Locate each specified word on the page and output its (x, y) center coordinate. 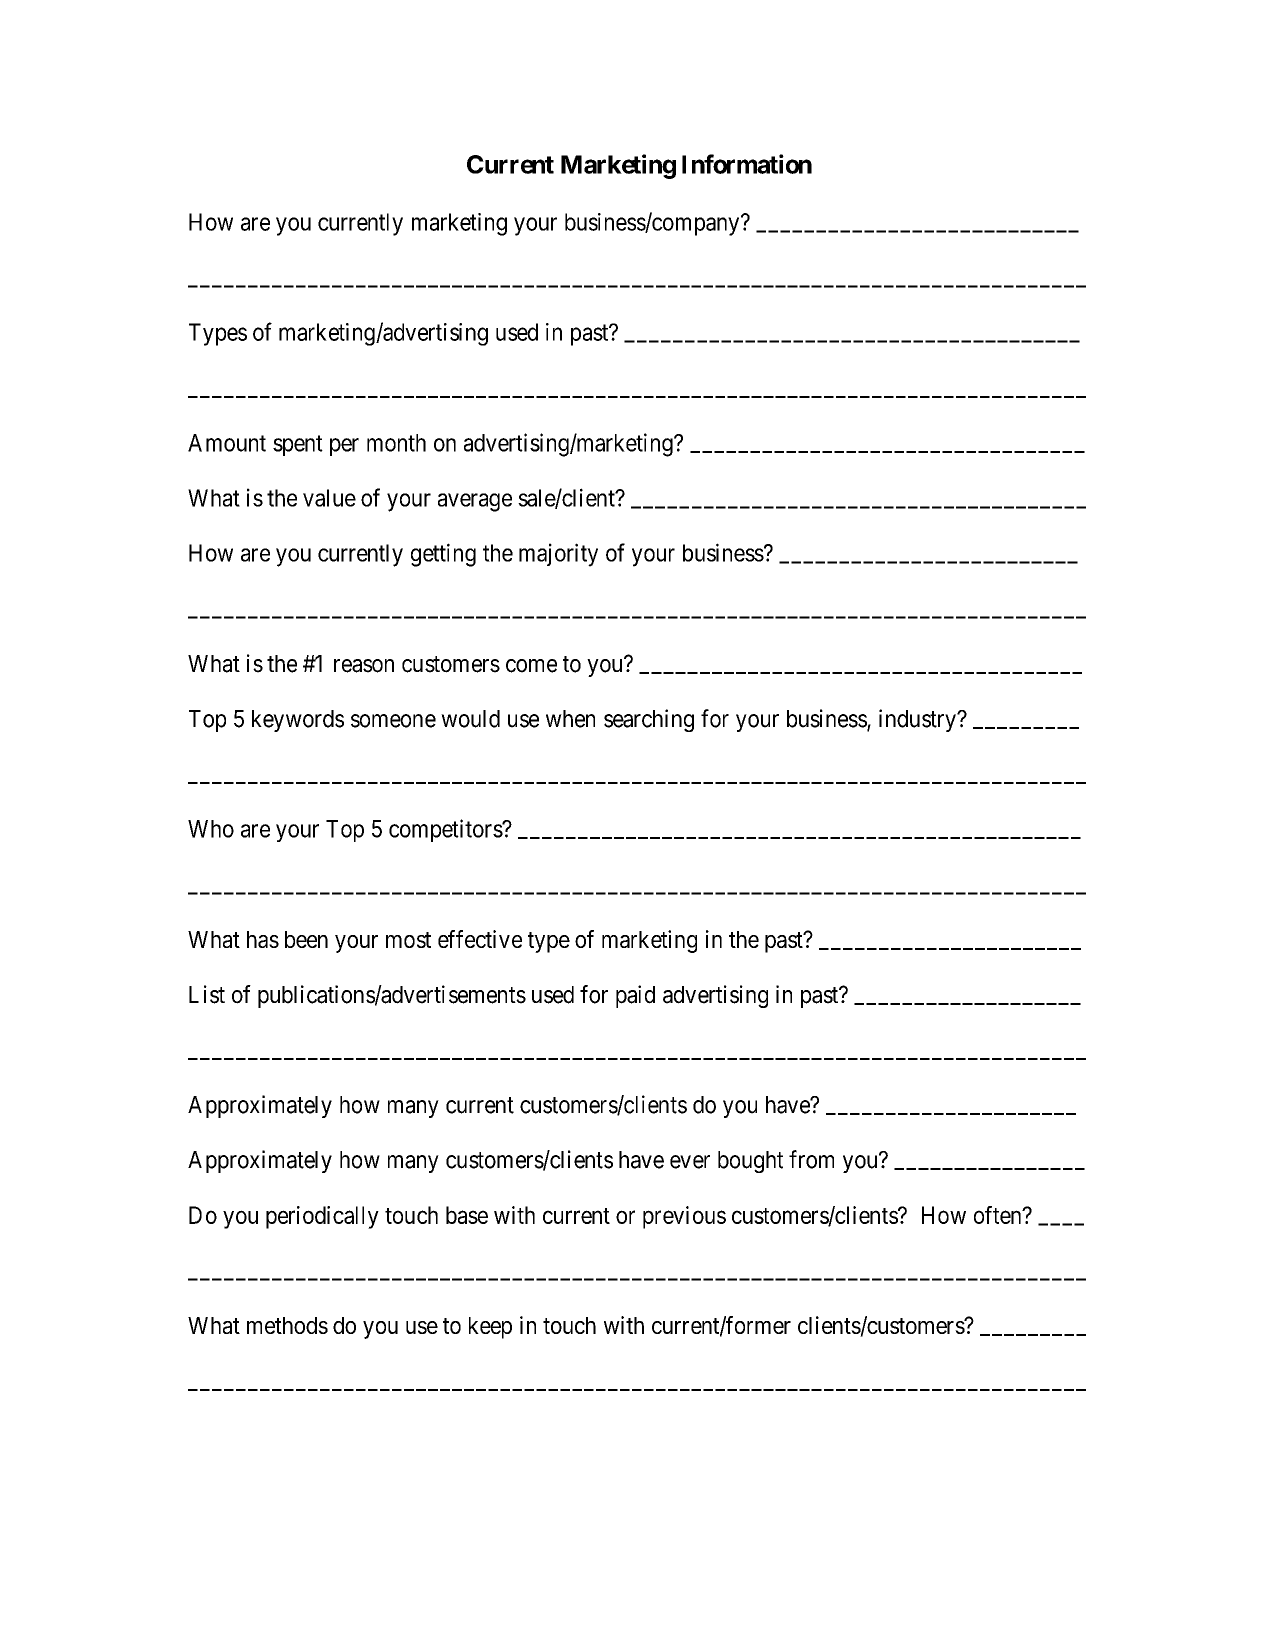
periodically (322, 1217)
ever (690, 1162)
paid (635, 996)
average (475, 502)
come (531, 666)
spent (298, 445)
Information (747, 164)
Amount (227, 443)
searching (649, 720)
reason (364, 666)
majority (558, 555)
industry (918, 720)
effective (480, 939)
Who (211, 829)
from (811, 1159)
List (207, 994)
